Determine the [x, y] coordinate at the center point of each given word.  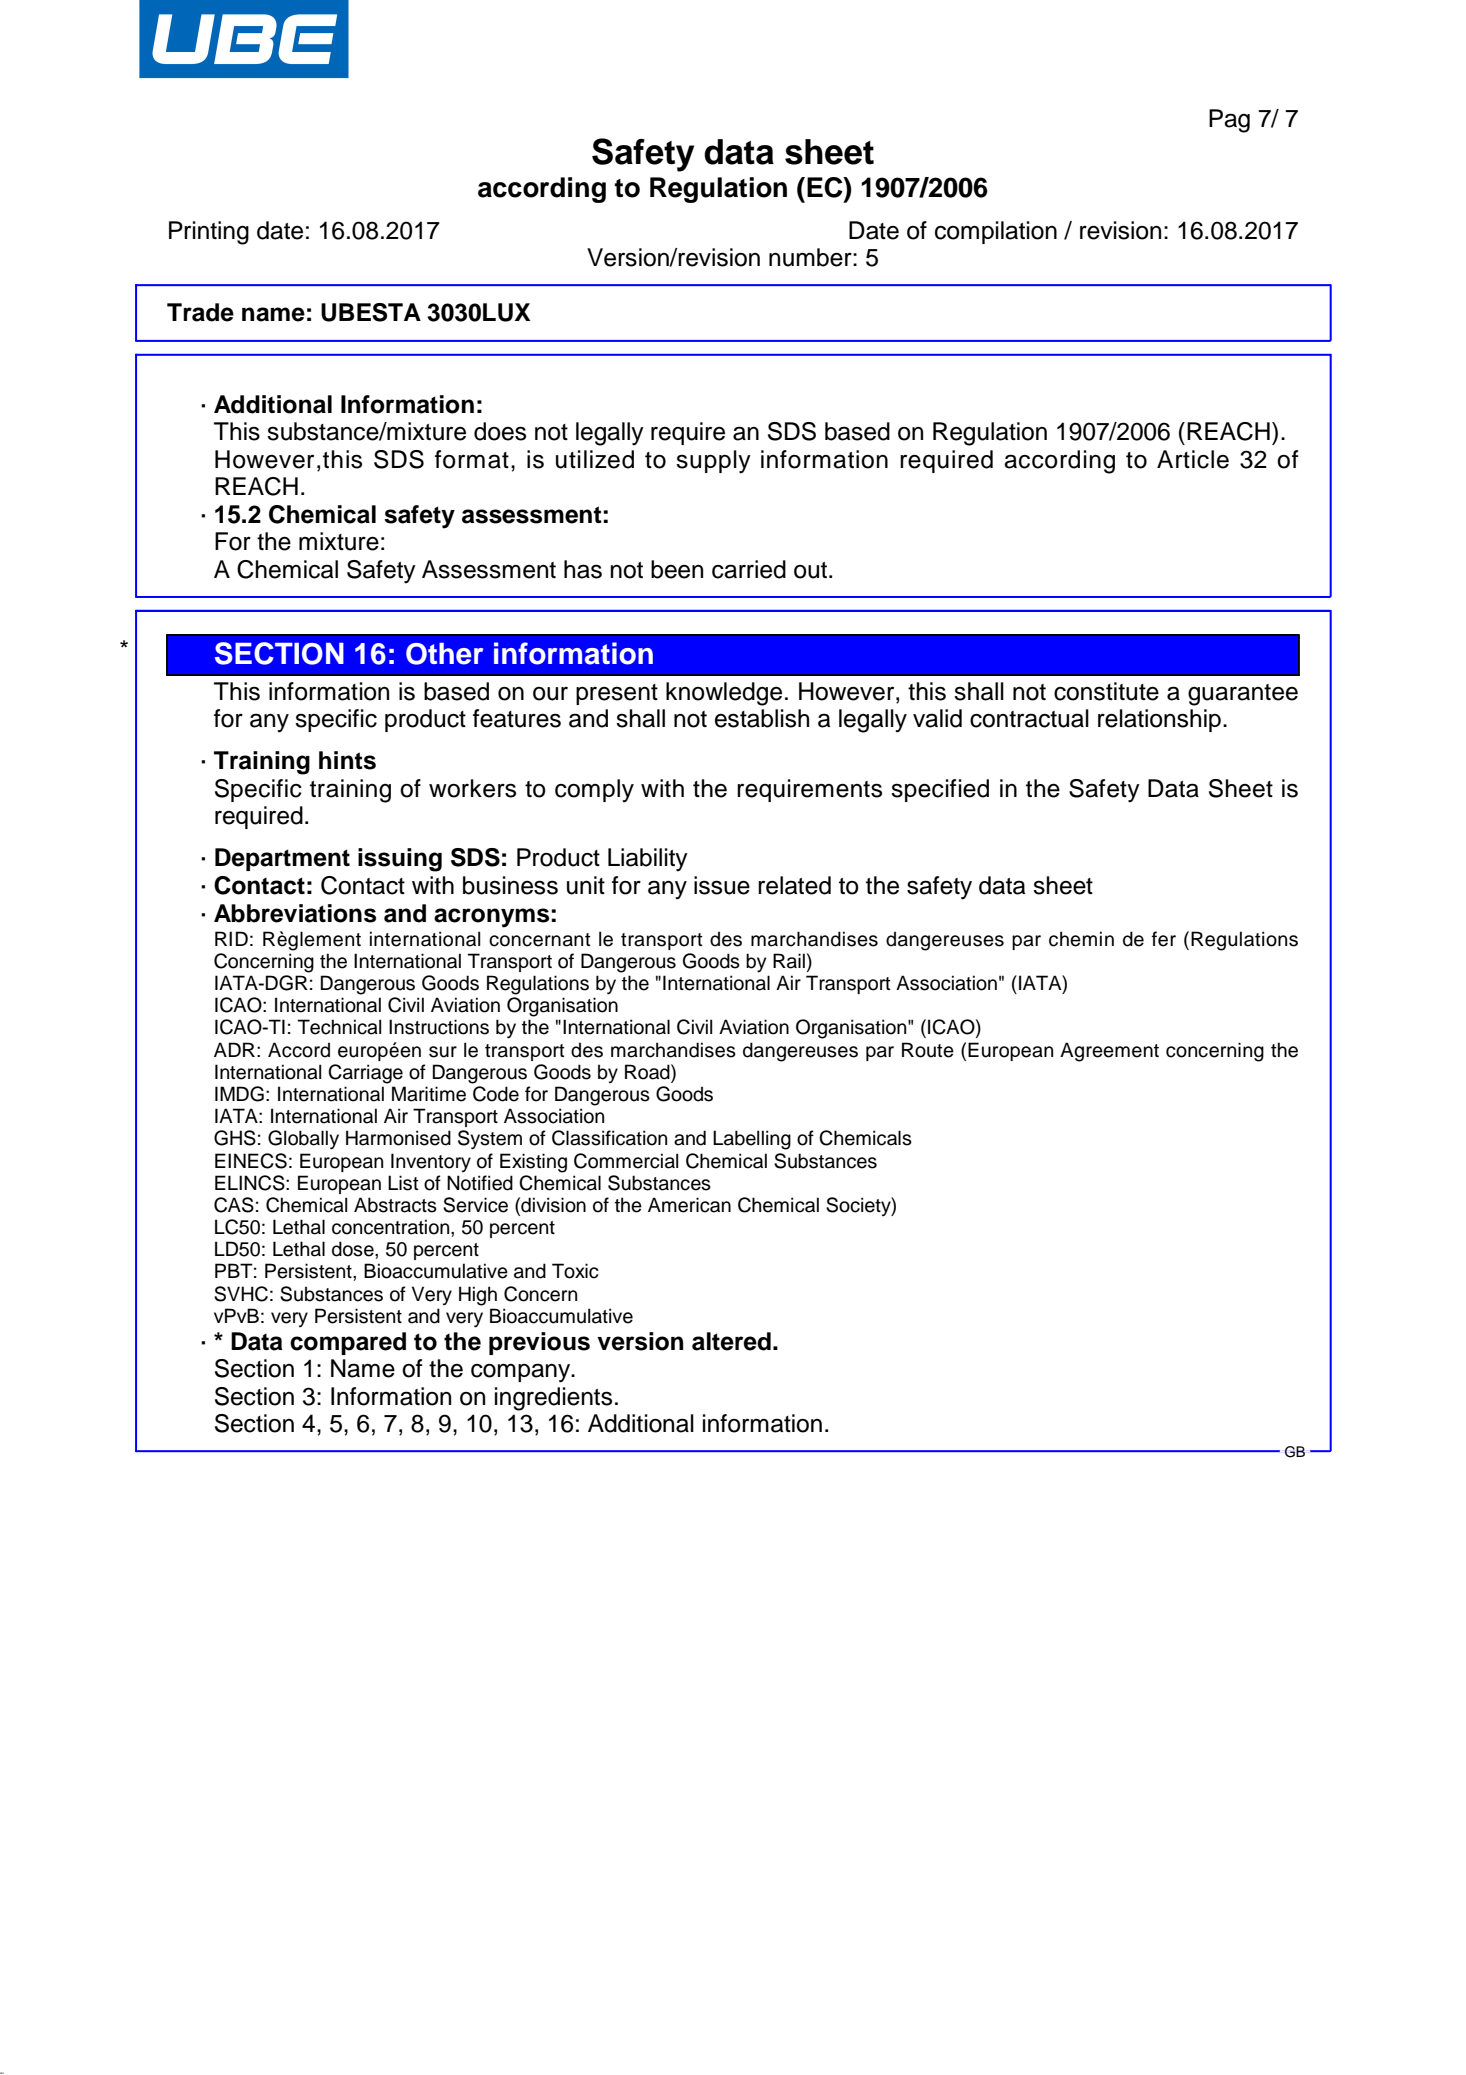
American [689, 1205]
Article [1193, 459]
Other [444, 654]
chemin [1081, 939]
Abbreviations [295, 913]
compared [348, 1343]
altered [731, 1341]
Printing [209, 233]
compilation [996, 232]
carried [749, 569]
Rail [789, 961]
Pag [1229, 121]
